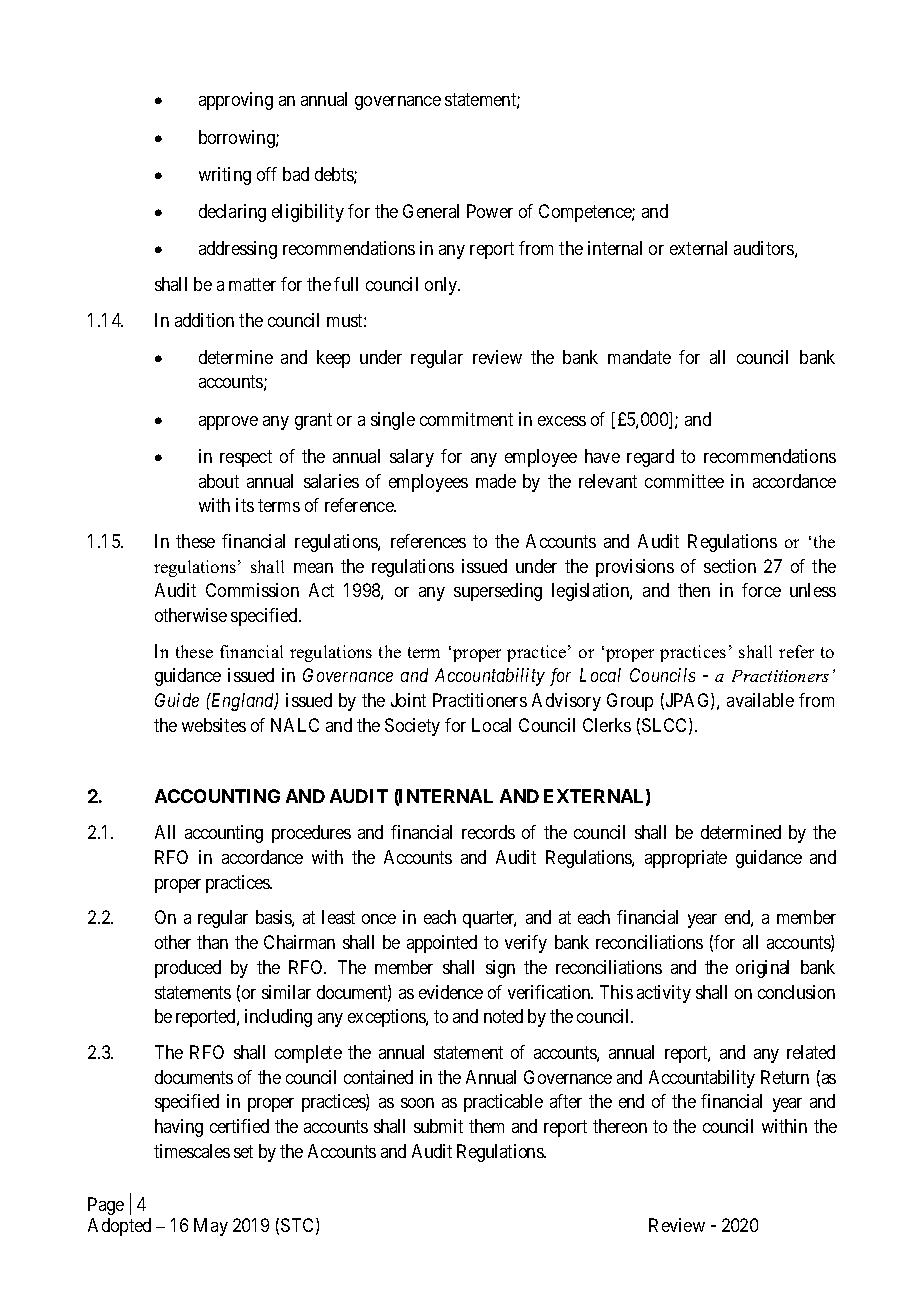 Image resolution: width=924 pixels, height=1308 pixels. What do you see at coordinates (490, 211) in the screenshot?
I see `Power` at bounding box center [490, 211].
